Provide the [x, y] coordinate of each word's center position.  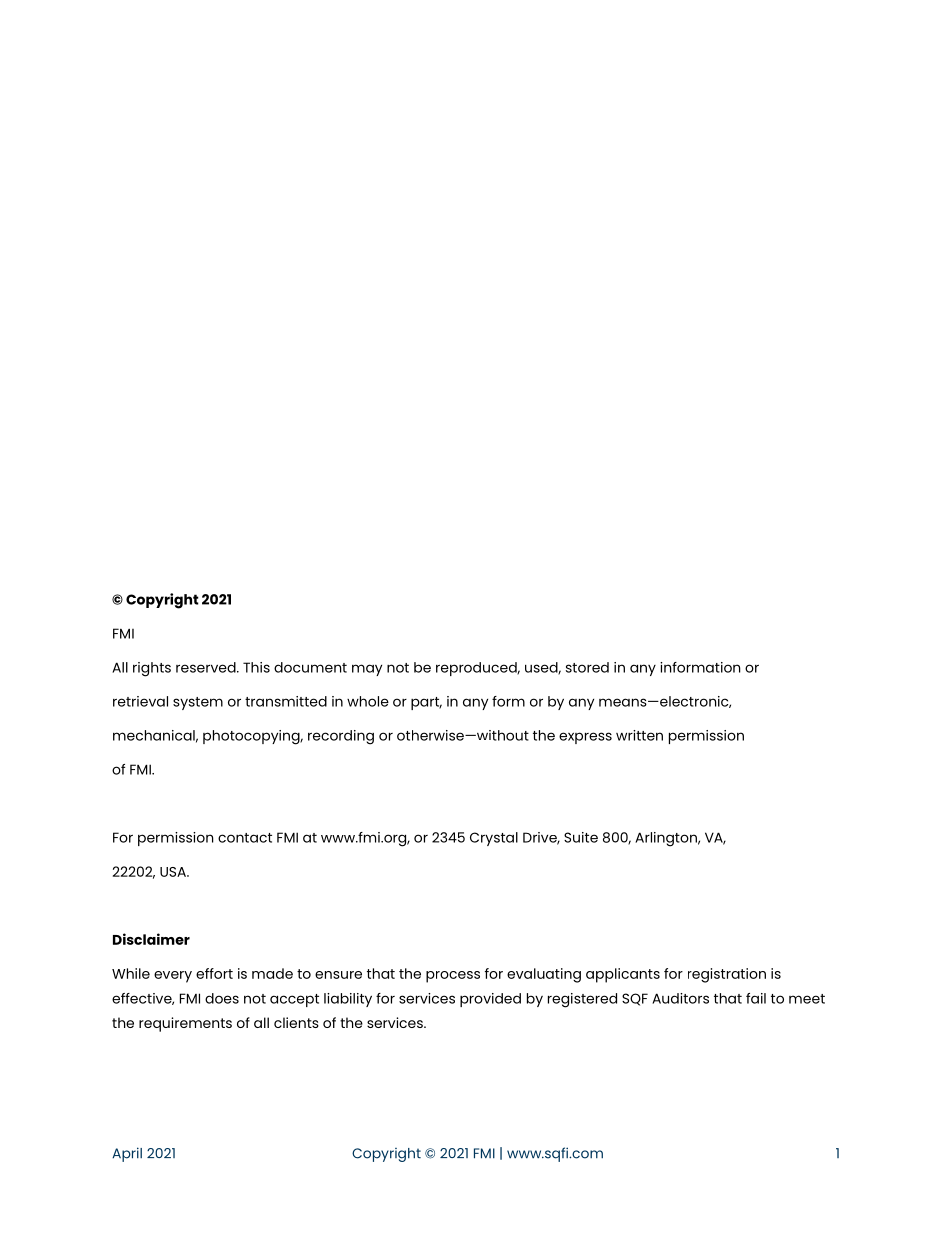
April [127, 1154]
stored [587, 667]
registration [727, 975]
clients [296, 1022]
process [453, 977]
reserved [207, 667]
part [426, 703]
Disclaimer [151, 939]
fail [756, 998]
